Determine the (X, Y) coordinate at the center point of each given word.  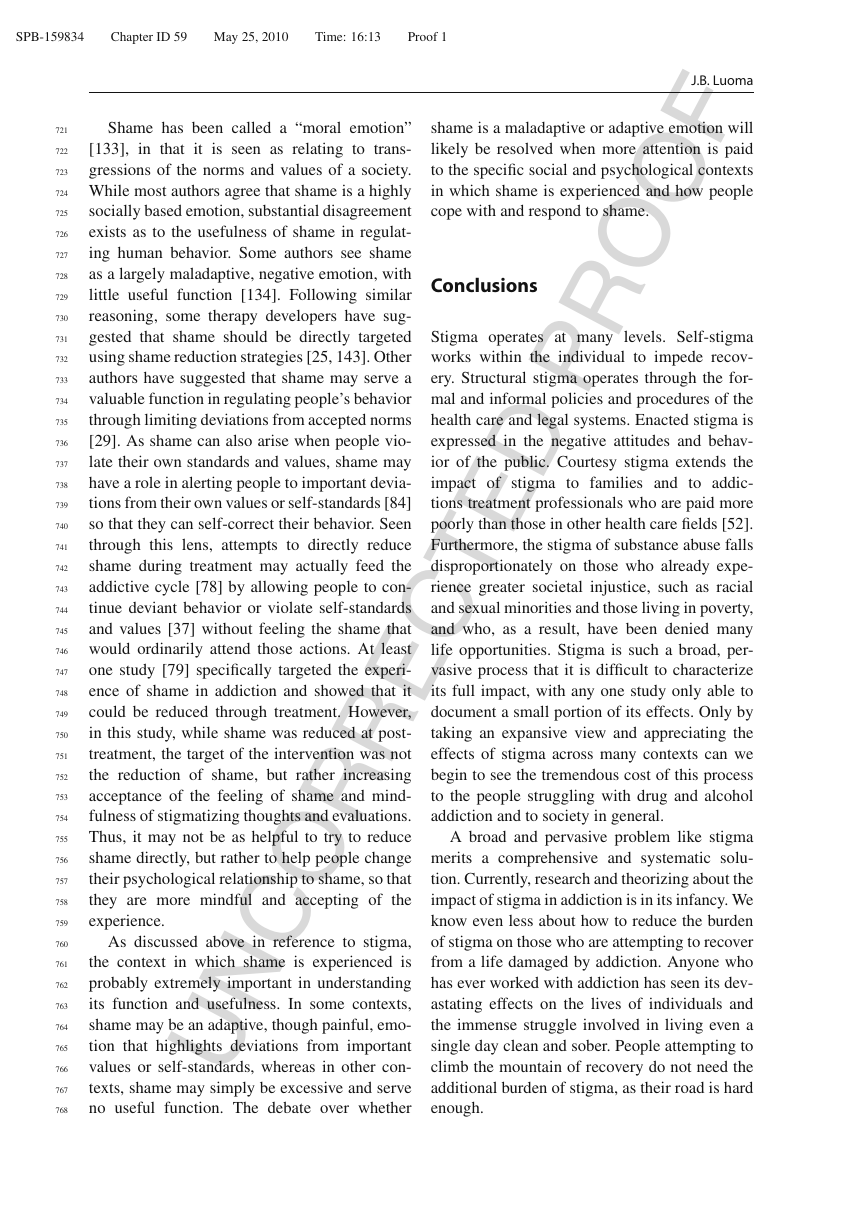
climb (449, 1066)
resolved (525, 148)
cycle (172, 588)
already (685, 567)
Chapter (132, 38)
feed (370, 565)
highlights (189, 1047)
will (740, 127)
